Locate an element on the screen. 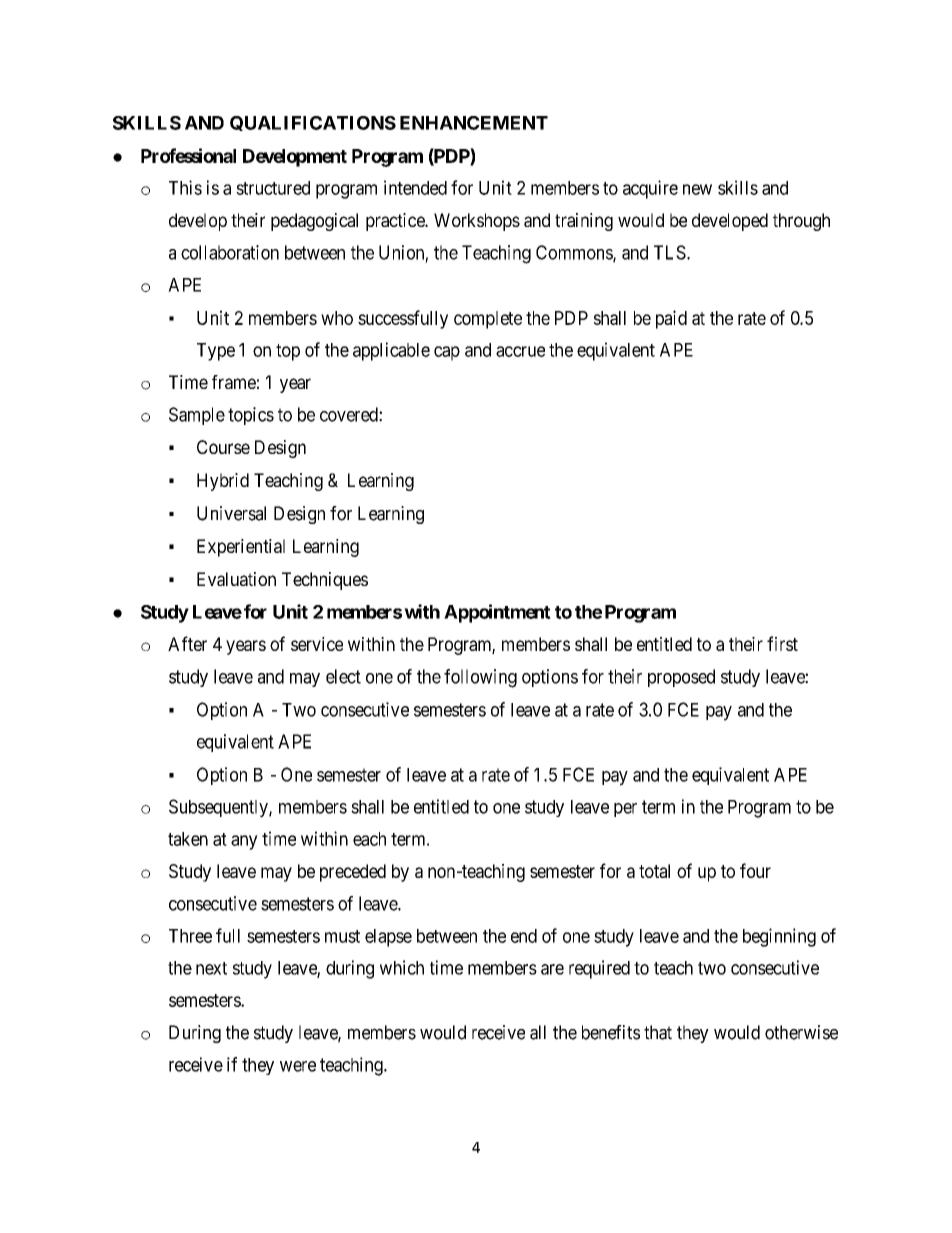 The height and width of the screenshot is (1233, 952). Evaluation is located at coordinates (236, 579).
